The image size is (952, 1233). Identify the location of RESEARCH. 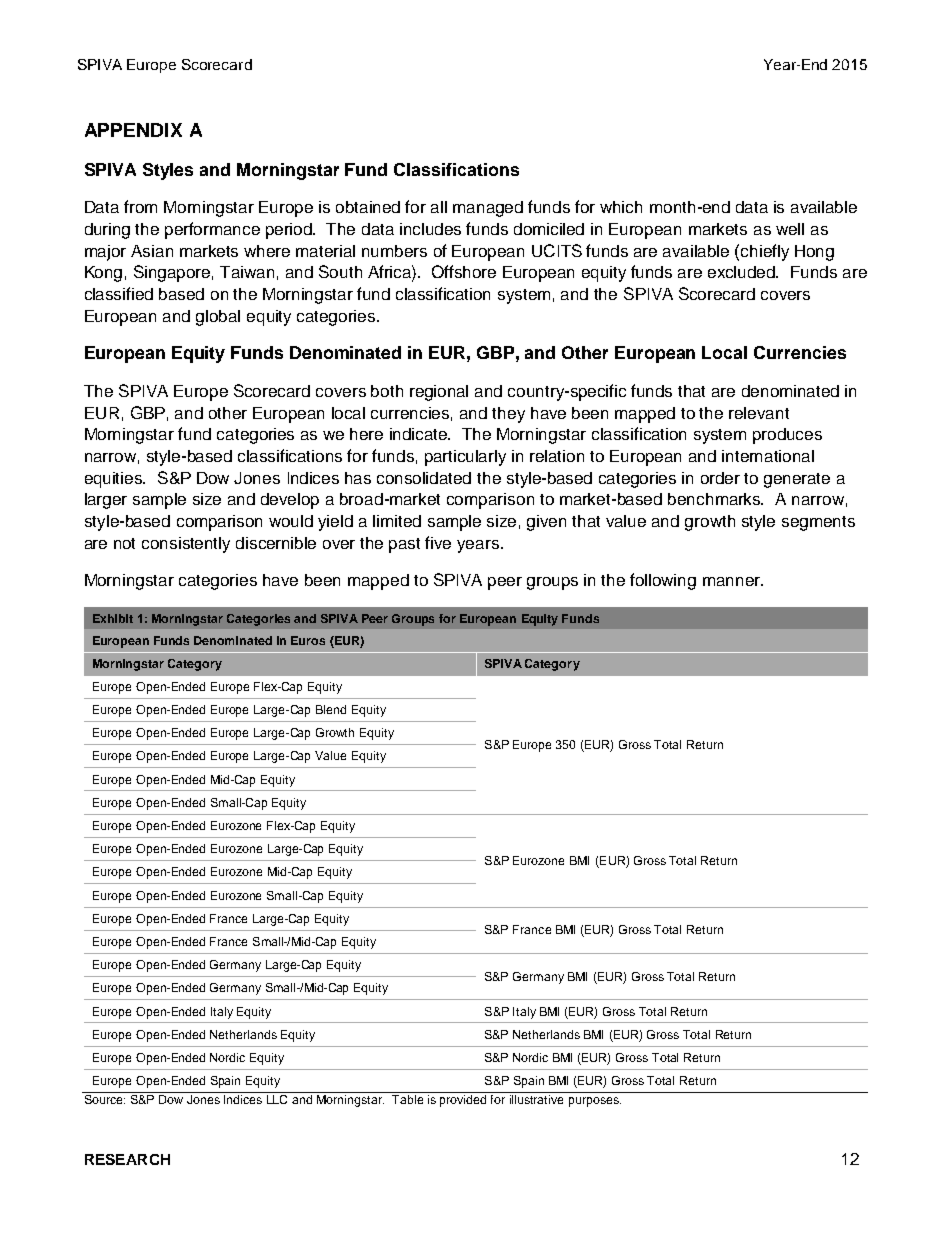
(127, 1159).
